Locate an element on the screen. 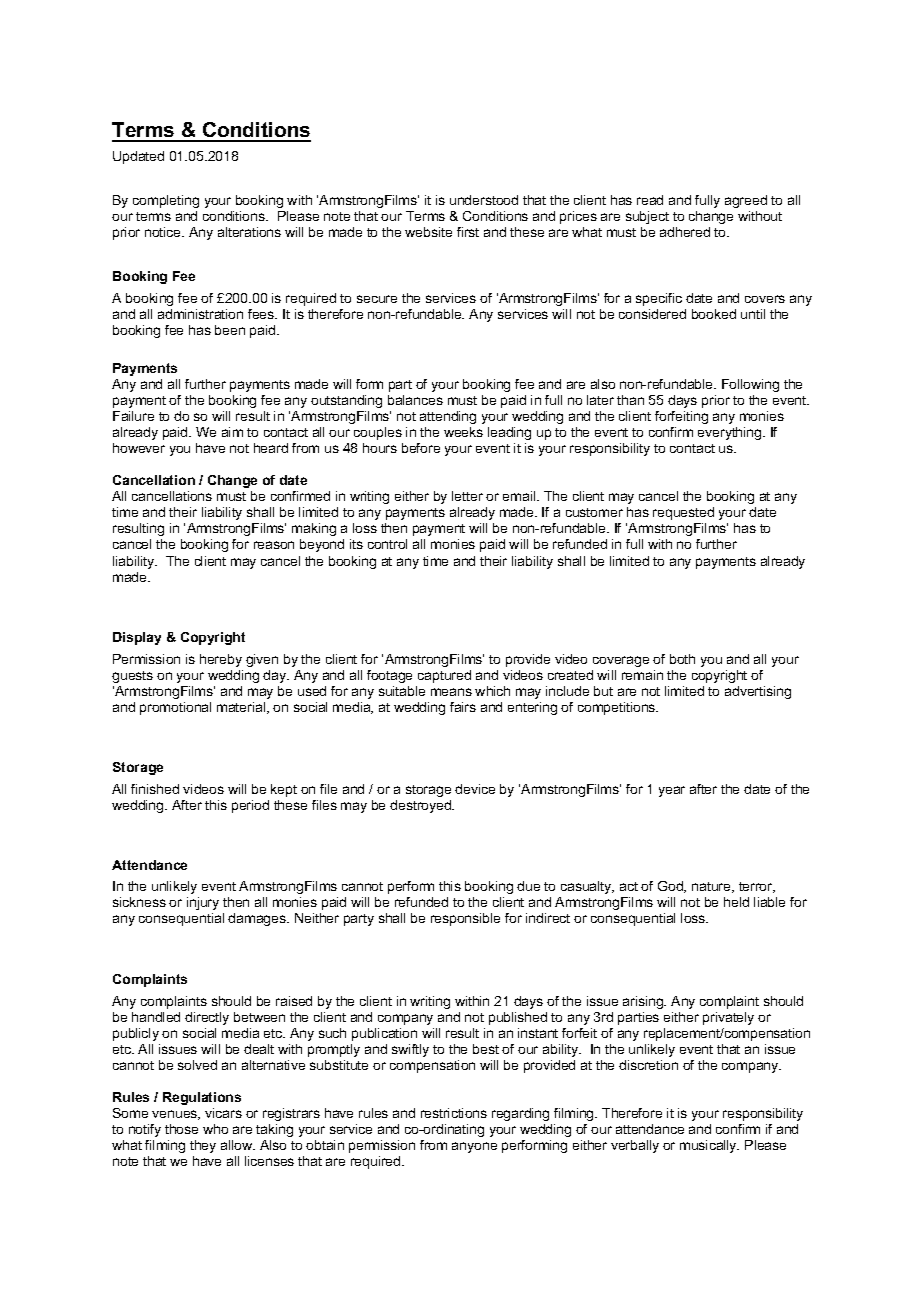  first is located at coordinates (468, 232).
